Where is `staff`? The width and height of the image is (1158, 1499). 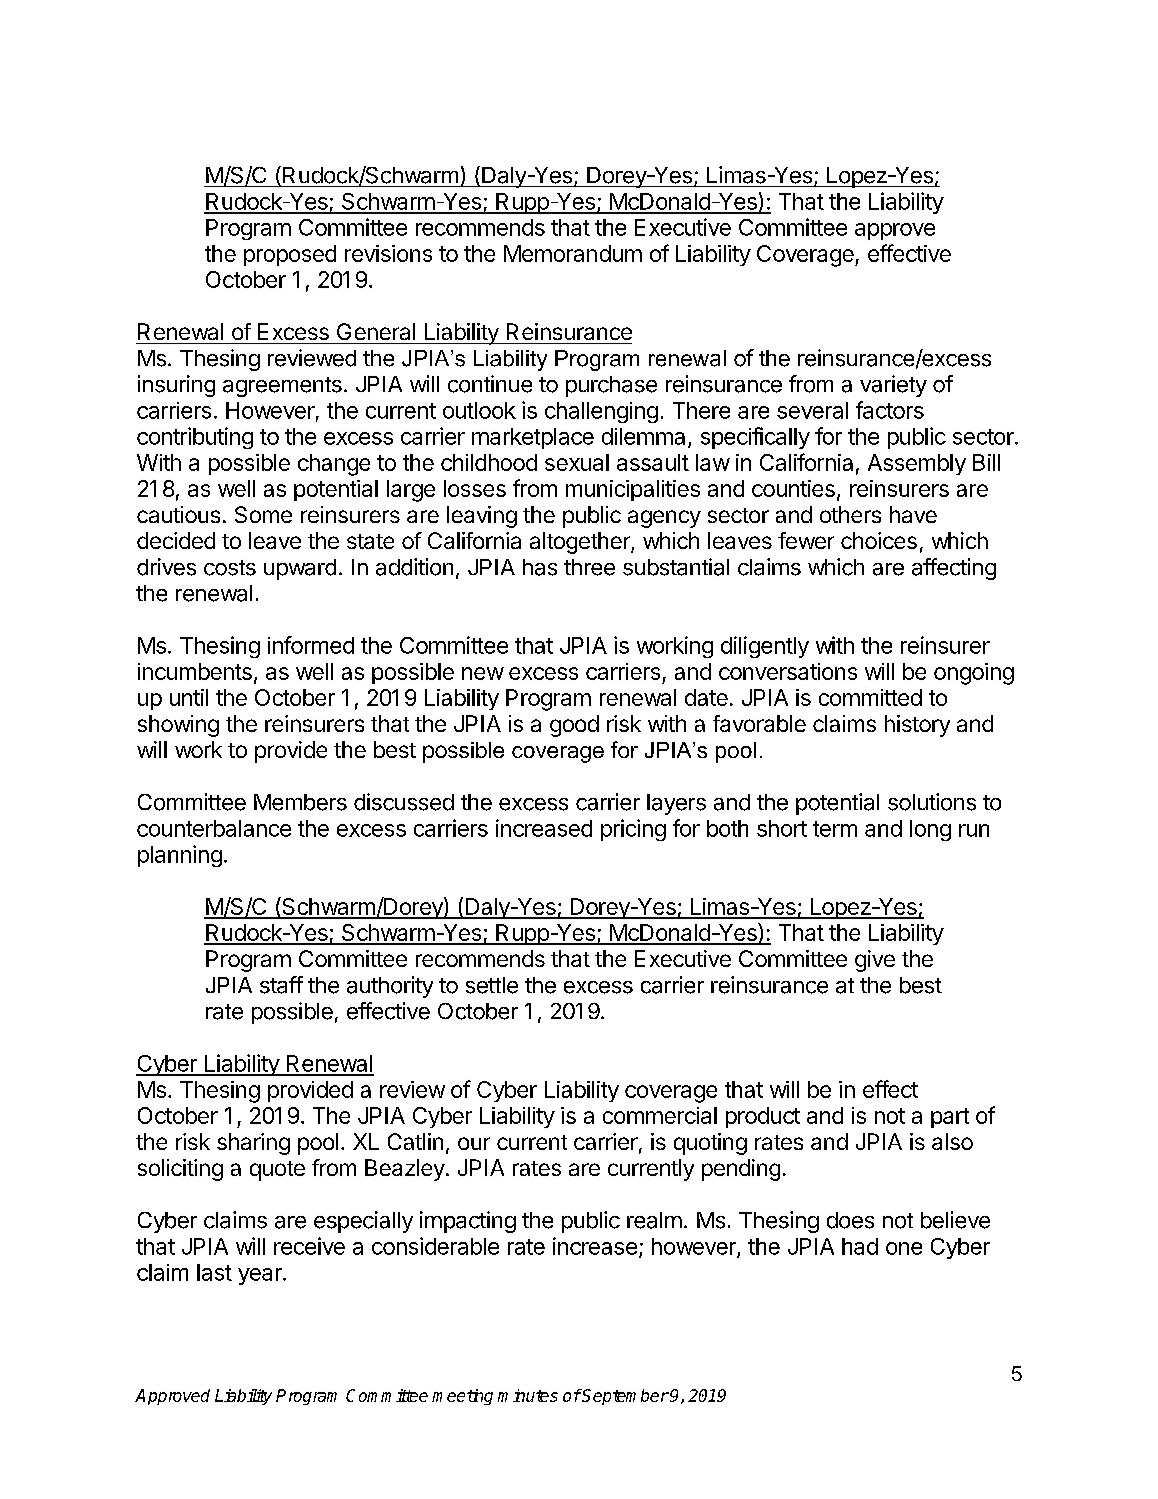 staff is located at coordinates (281, 985).
